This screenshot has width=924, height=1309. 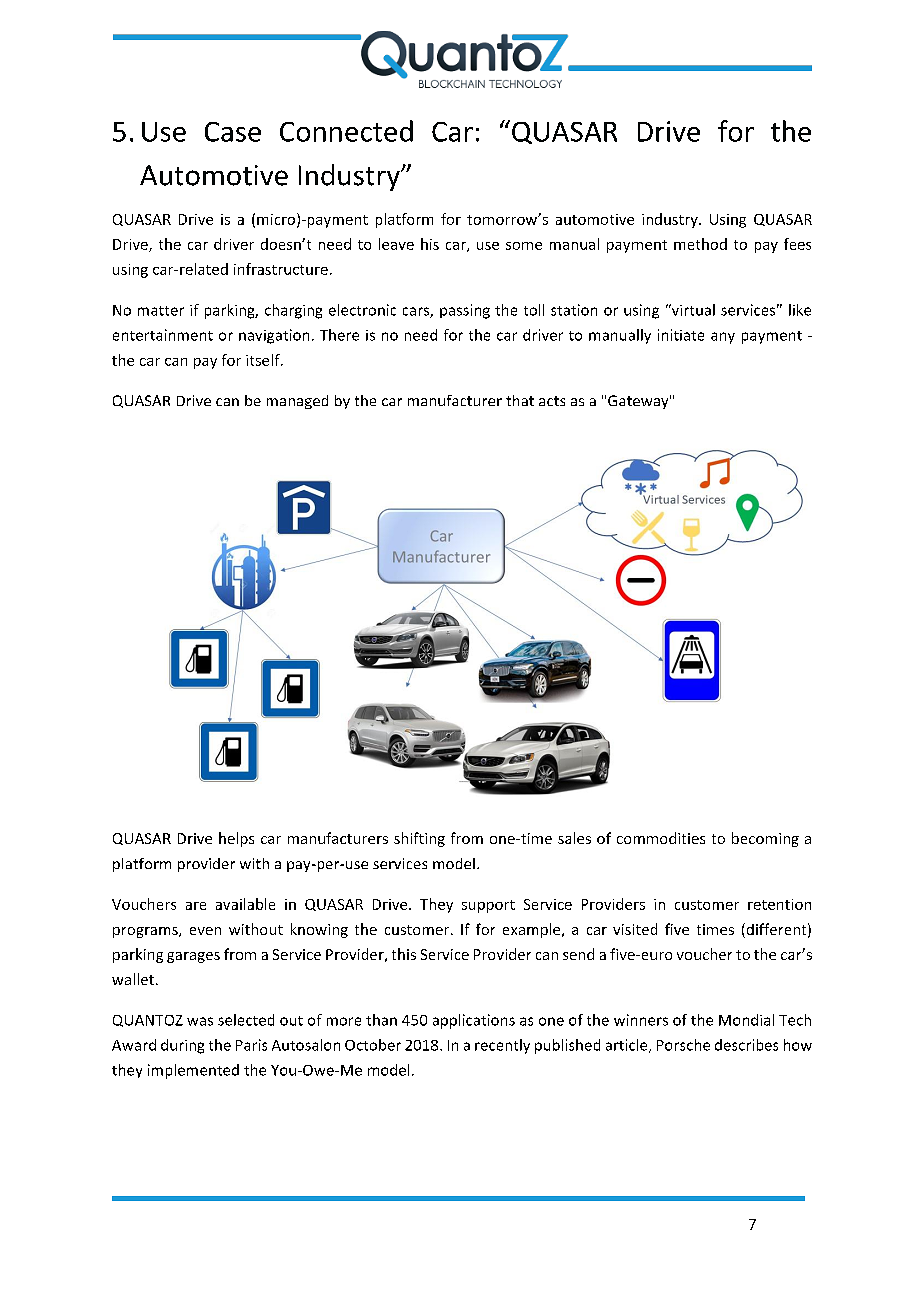 What do you see at coordinates (233, 132) in the screenshot?
I see `Case` at bounding box center [233, 132].
